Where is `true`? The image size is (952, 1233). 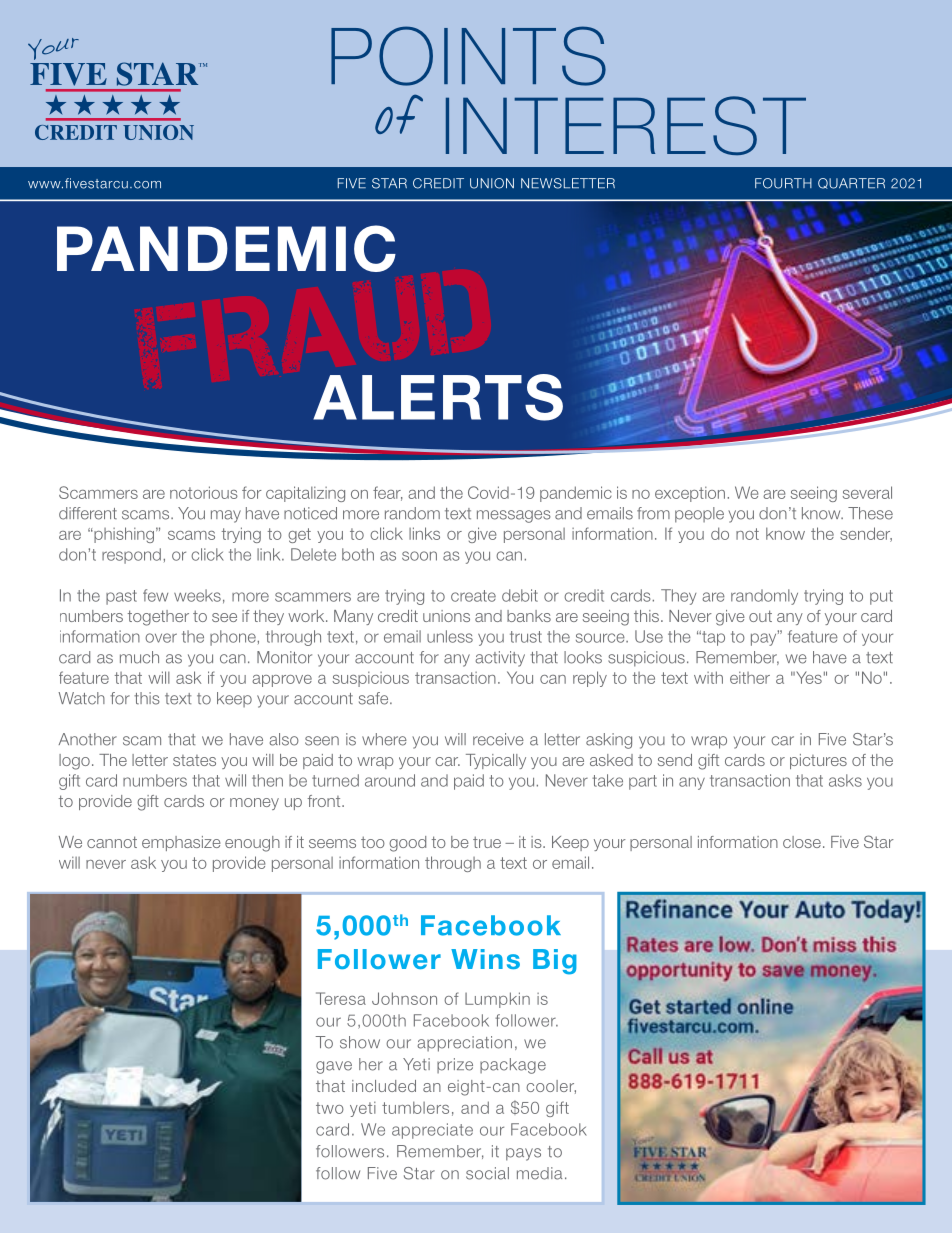
true is located at coordinates (487, 842).
